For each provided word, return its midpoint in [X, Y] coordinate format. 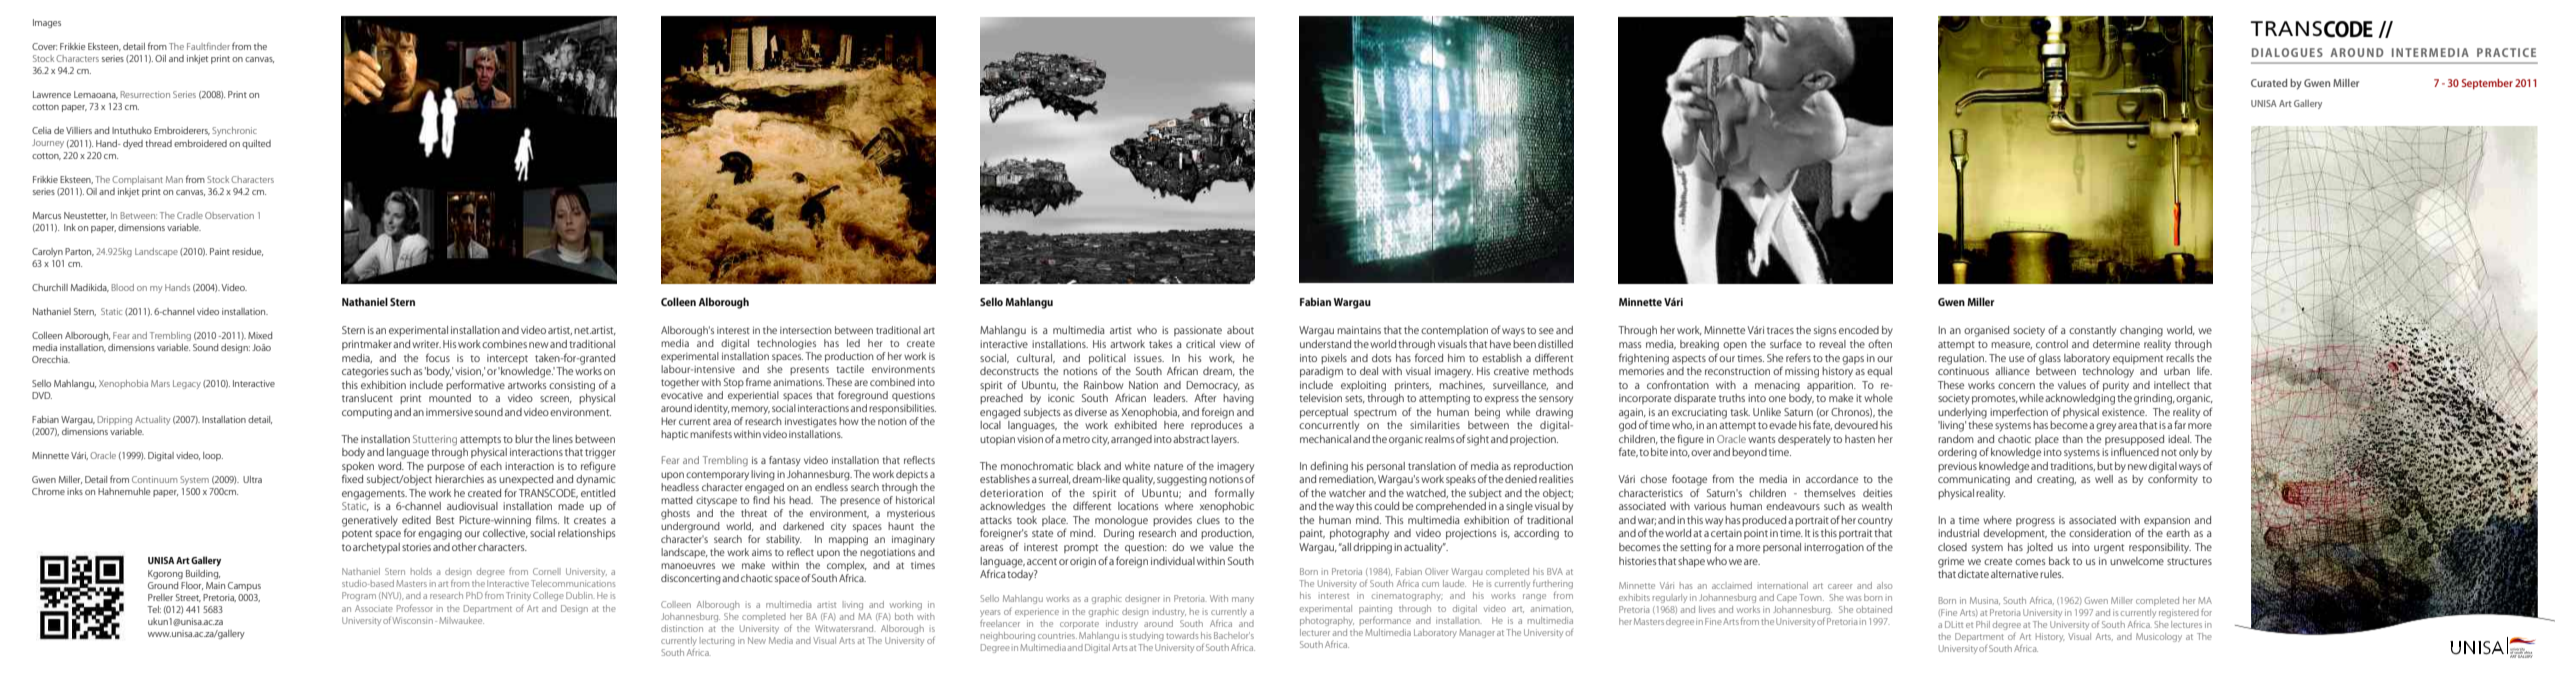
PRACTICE [2506, 52]
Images [47, 23]
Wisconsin [412, 620]
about [1240, 330]
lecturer [1315, 632]
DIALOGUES [2287, 52]
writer [426, 344]
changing [2141, 331]
